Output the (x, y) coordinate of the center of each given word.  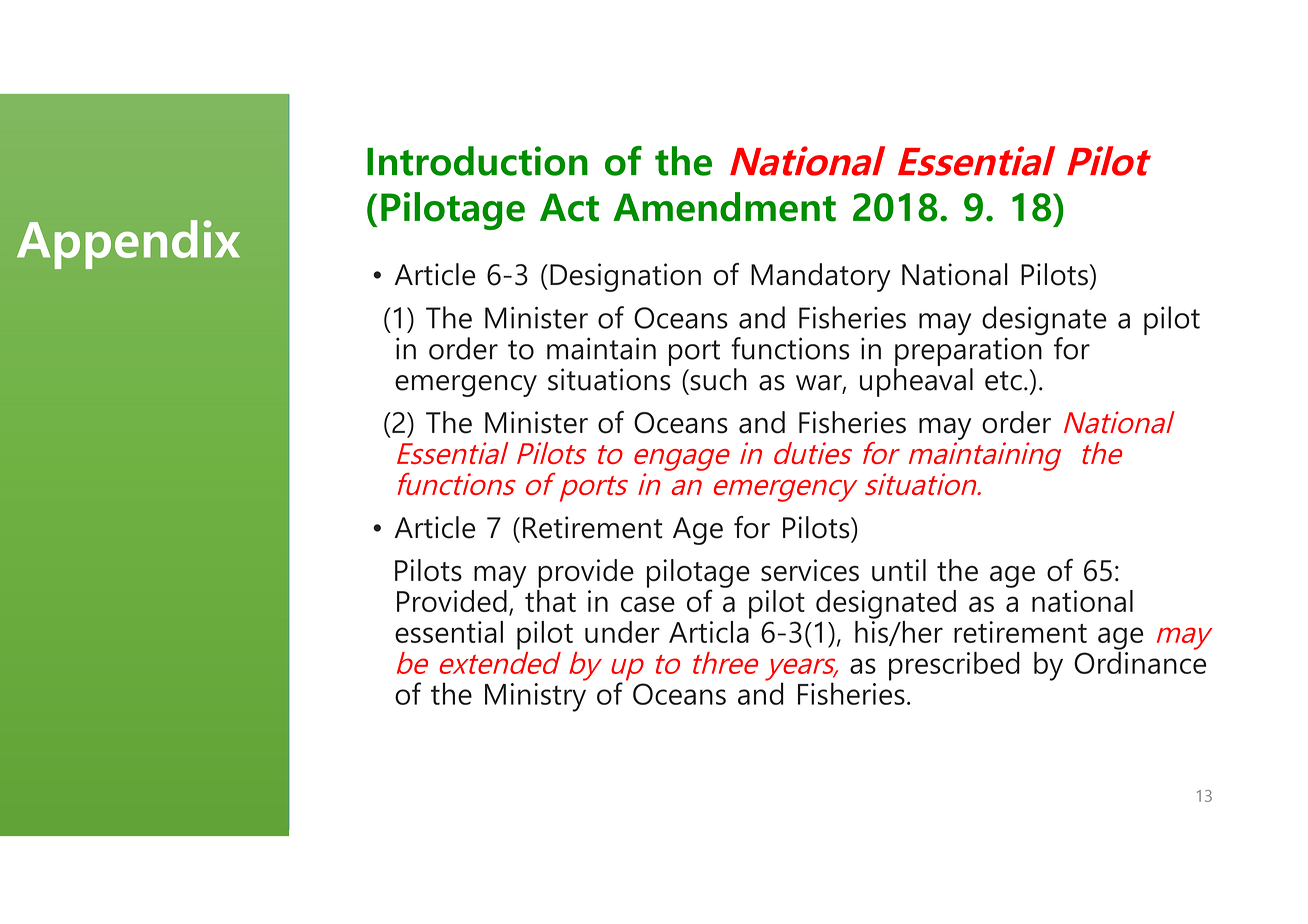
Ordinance (1140, 661)
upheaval (916, 382)
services (810, 570)
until (899, 570)
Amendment (724, 207)
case (648, 604)
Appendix (128, 244)
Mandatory (821, 277)
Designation (625, 277)
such (717, 379)
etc (1003, 381)
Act (569, 207)
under (622, 632)
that (550, 599)
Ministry (535, 696)
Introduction (477, 161)
